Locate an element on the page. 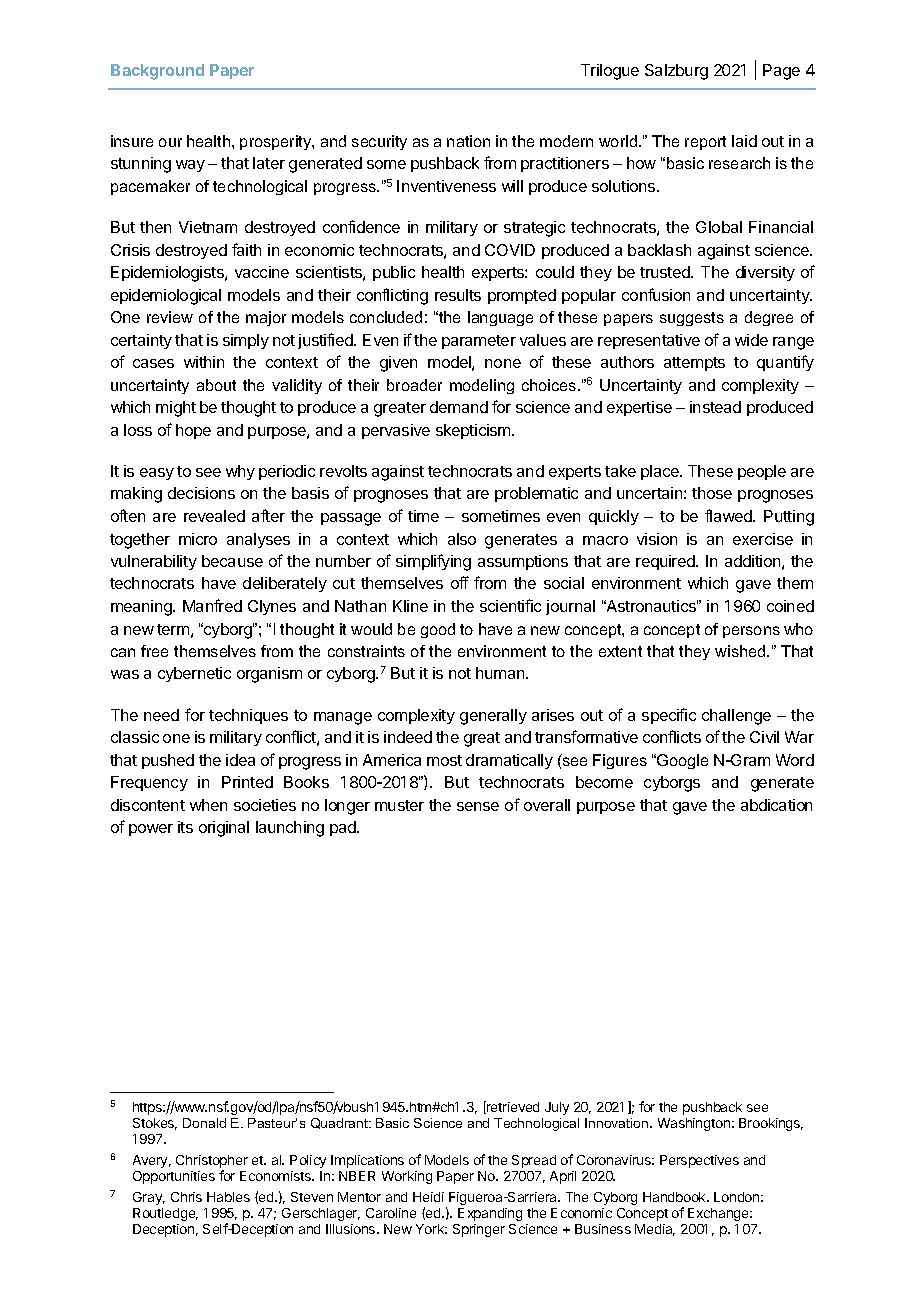 This document has height=1308, width=924. demand is located at coordinates (459, 407).
